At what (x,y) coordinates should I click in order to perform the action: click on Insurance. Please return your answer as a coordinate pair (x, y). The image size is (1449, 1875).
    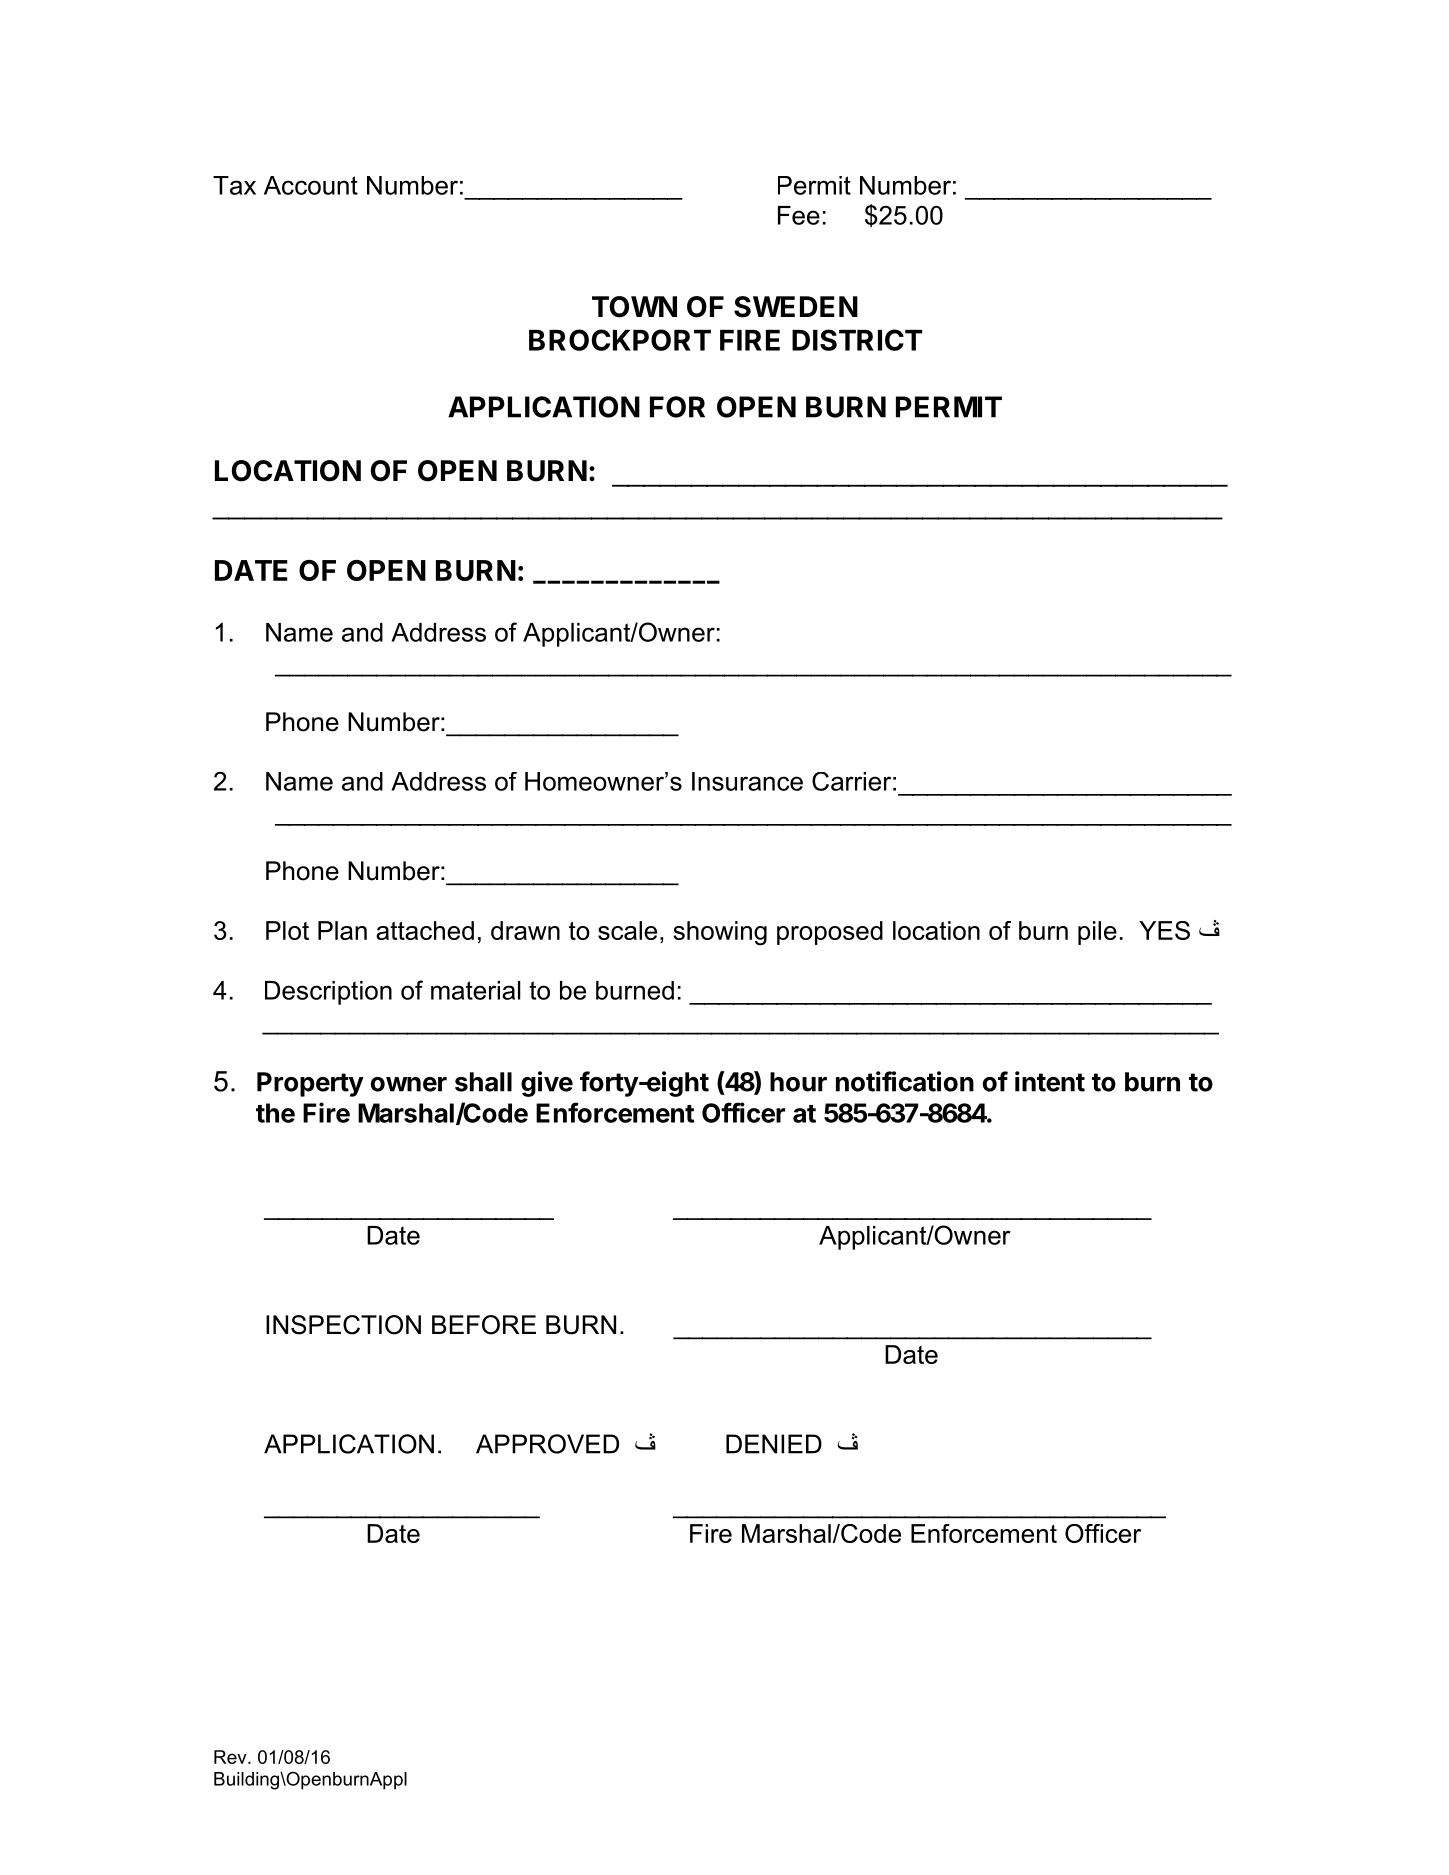
    Looking at the image, I should click on (747, 781).
